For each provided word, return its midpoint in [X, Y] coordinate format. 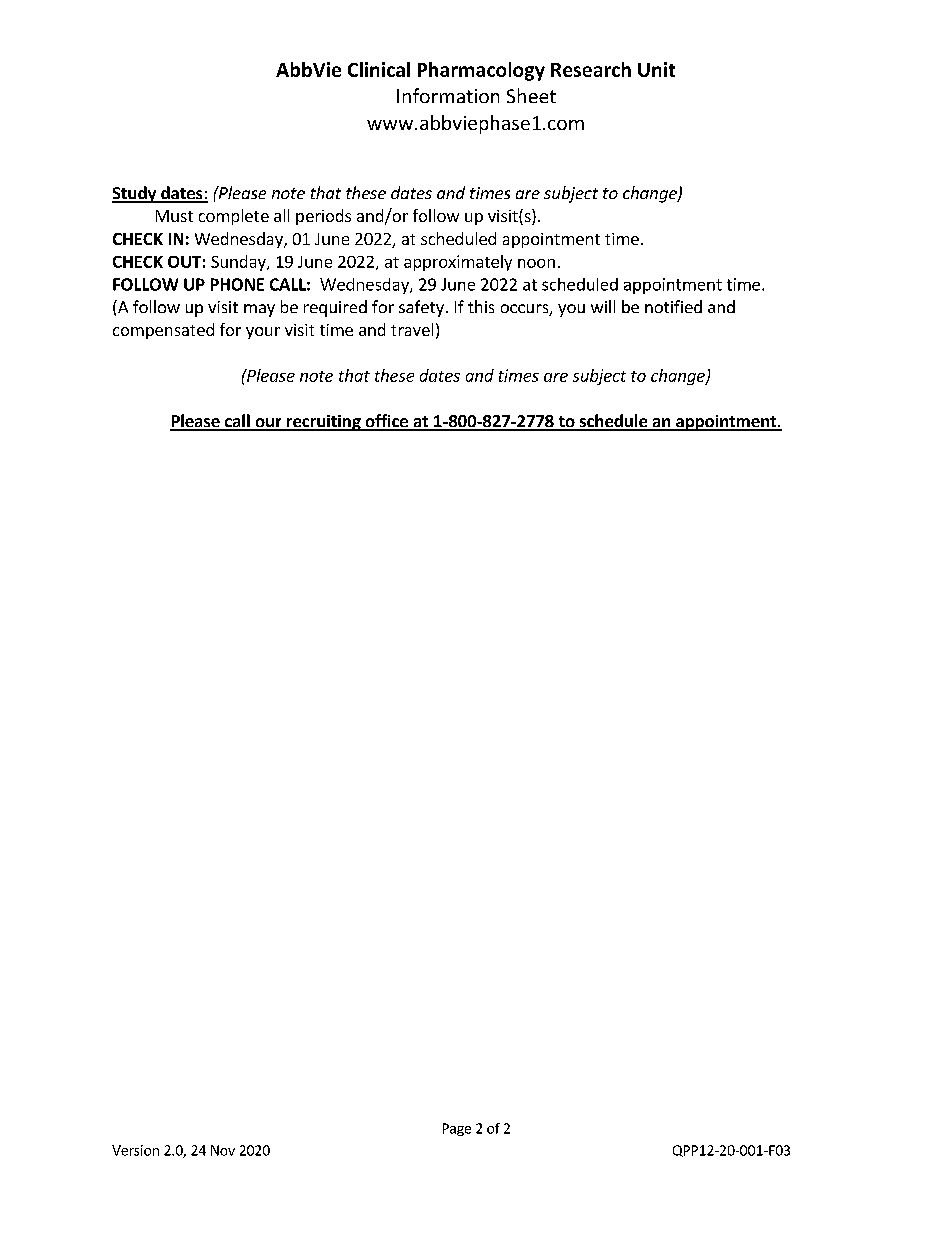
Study [135, 194]
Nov [223, 1150]
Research [591, 69]
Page [457, 1129]
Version [135, 1150]
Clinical [379, 69]
